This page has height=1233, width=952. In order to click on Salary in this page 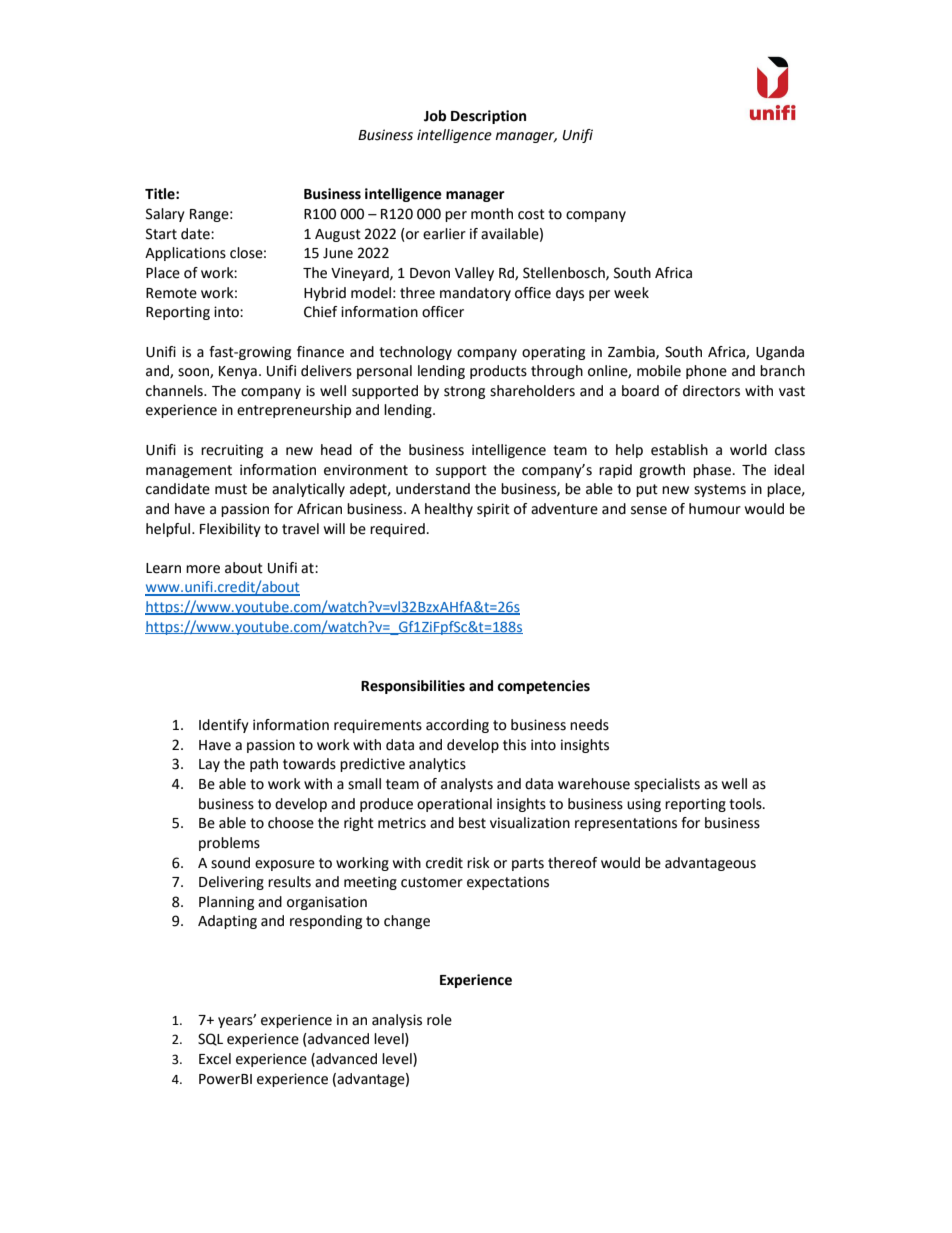, I will do `click(165, 215)`.
